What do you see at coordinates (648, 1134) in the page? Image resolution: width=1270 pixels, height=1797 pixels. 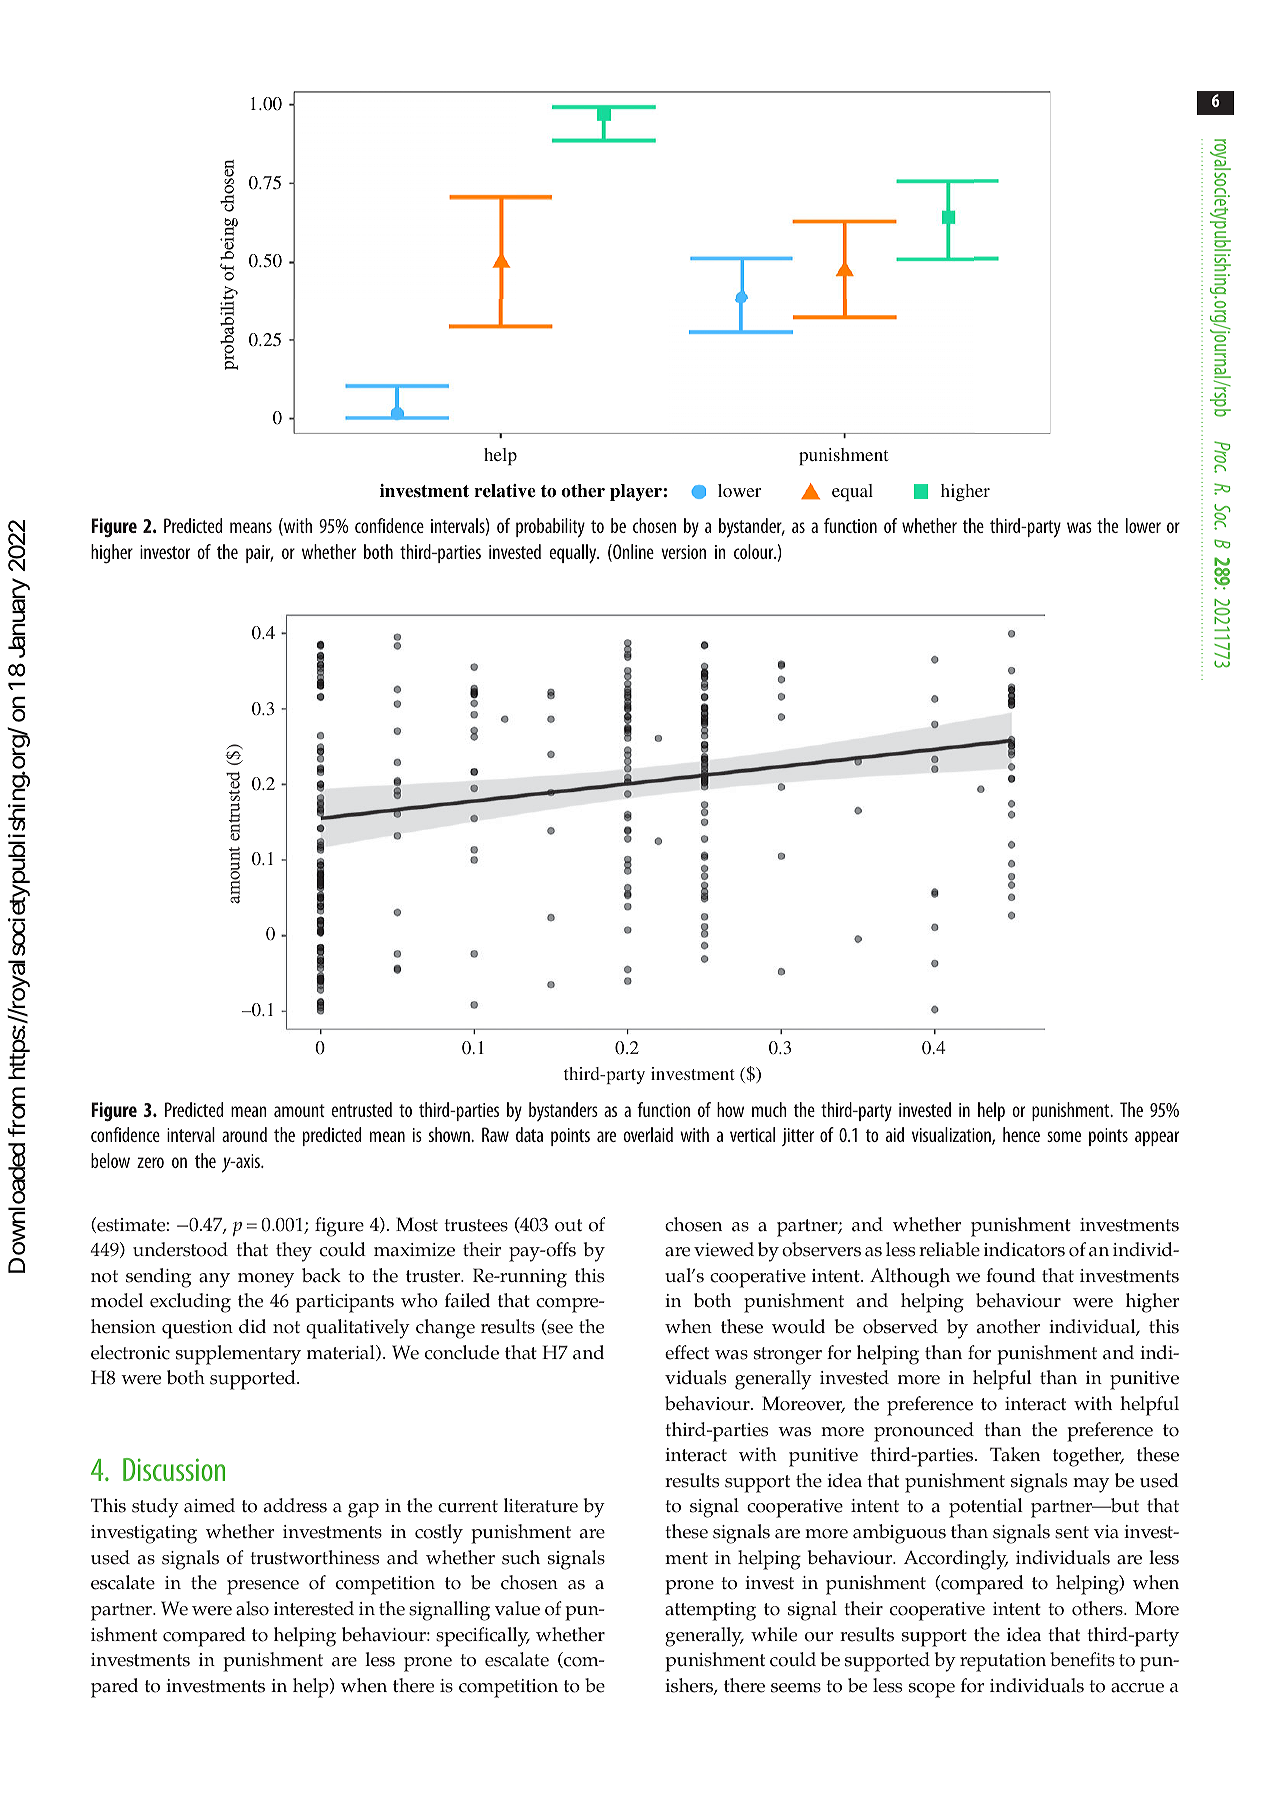 I see `overlaid` at bounding box center [648, 1134].
